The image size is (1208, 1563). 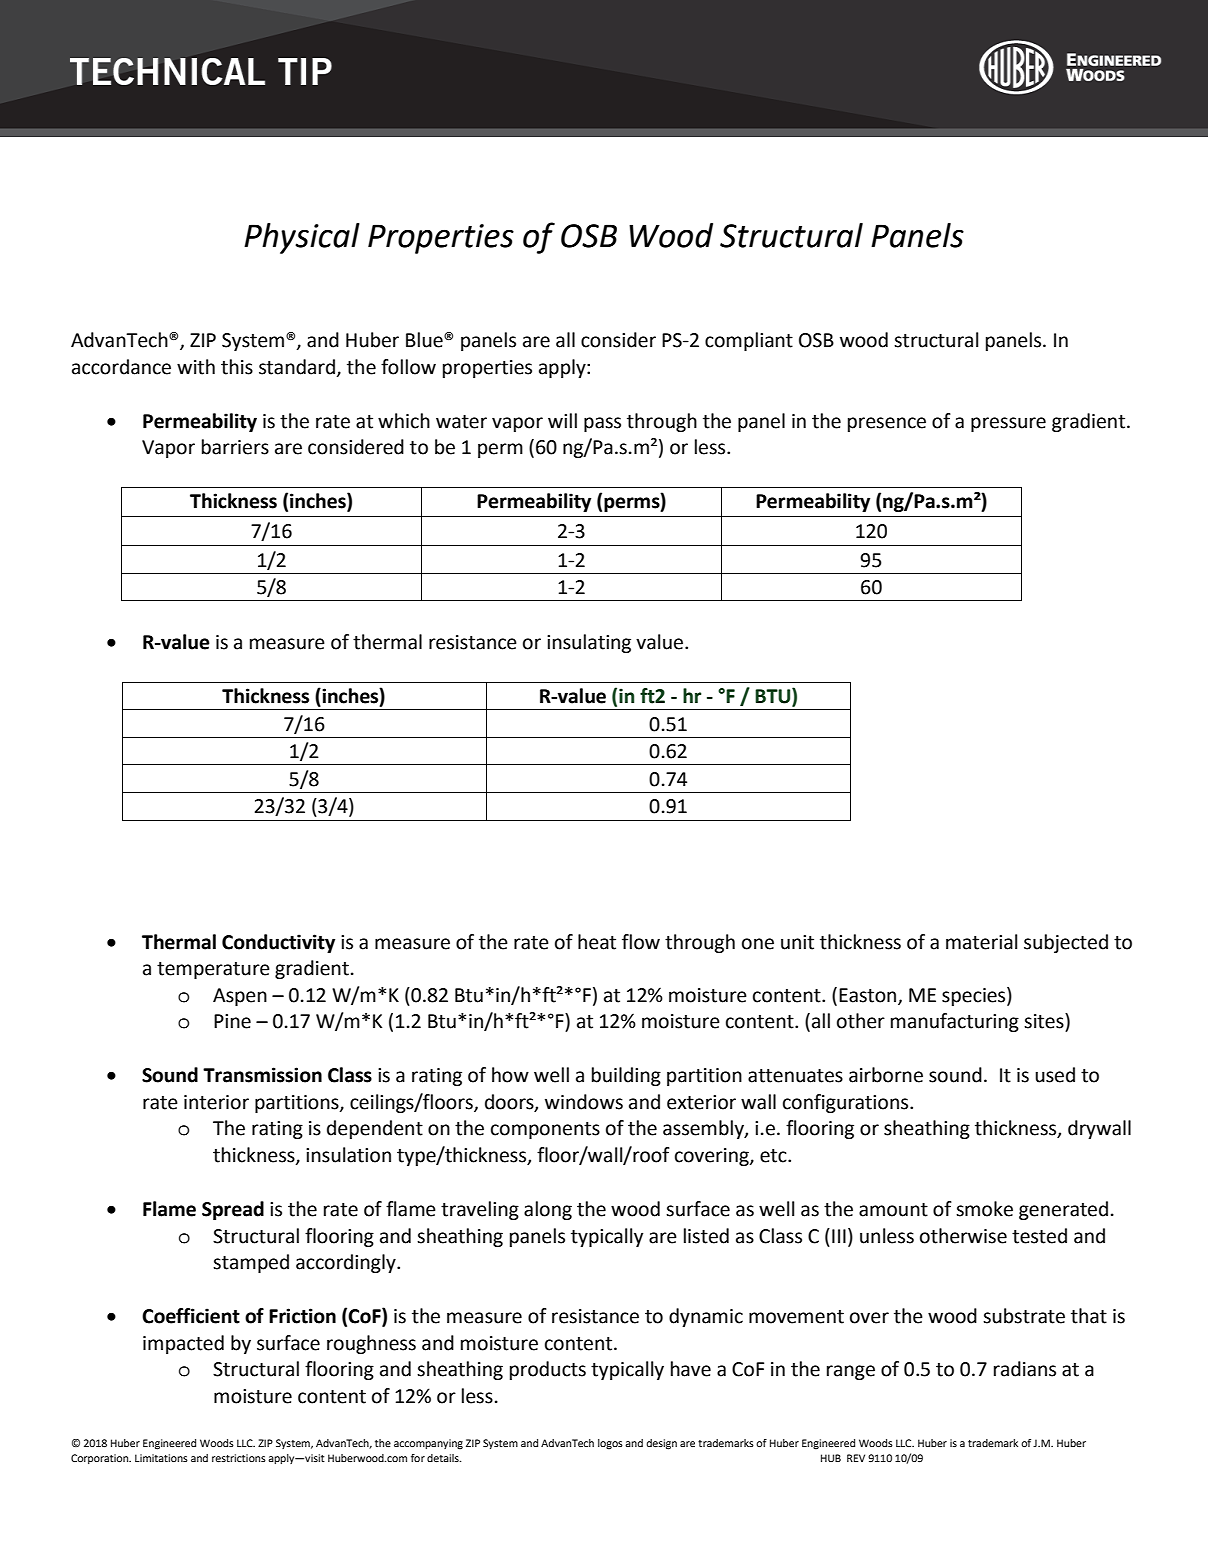 I want to click on insulating, so click(x=589, y=643).
